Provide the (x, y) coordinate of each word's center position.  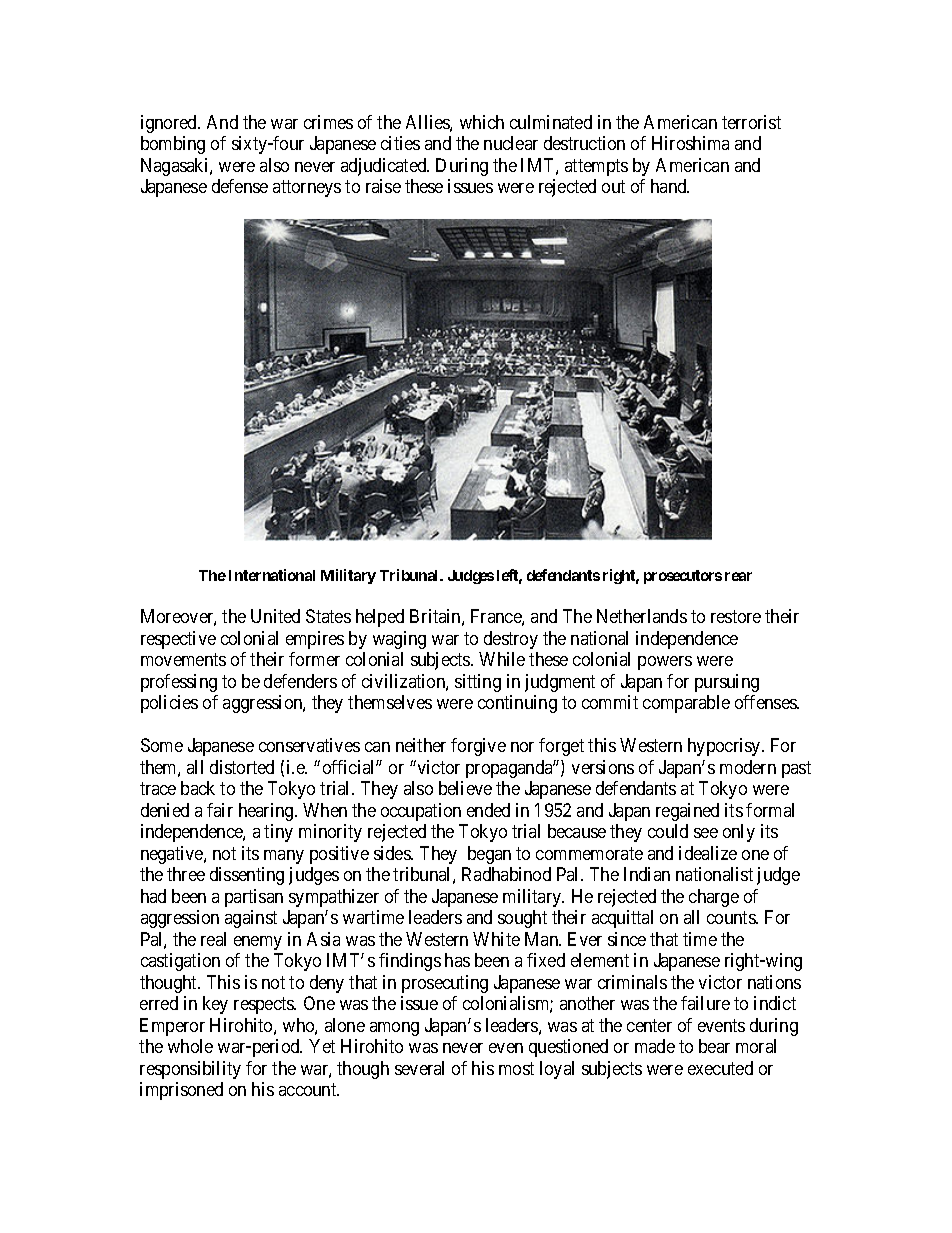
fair (220, 810)
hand (670, 186)
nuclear (511, 143)
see (706, 833)
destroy (511, 640)
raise (383, 186)
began (489, 855)
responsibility (190, 1070)
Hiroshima (690, 143)
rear (738, 576)
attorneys (307, 189)
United (275, 616)
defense (240, 186)
